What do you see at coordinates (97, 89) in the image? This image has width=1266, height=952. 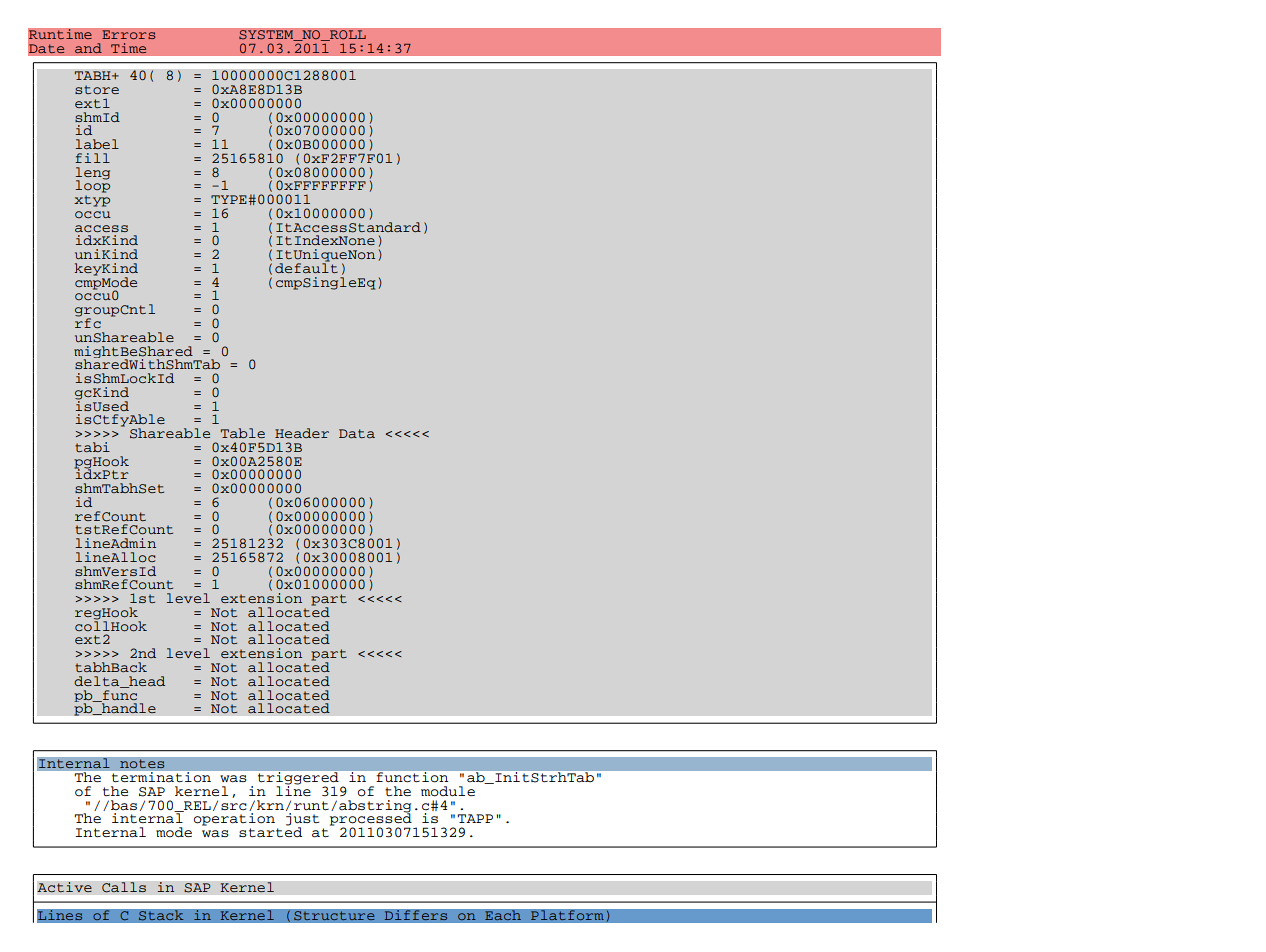 I see `store` at bounding box center [97, 89].
